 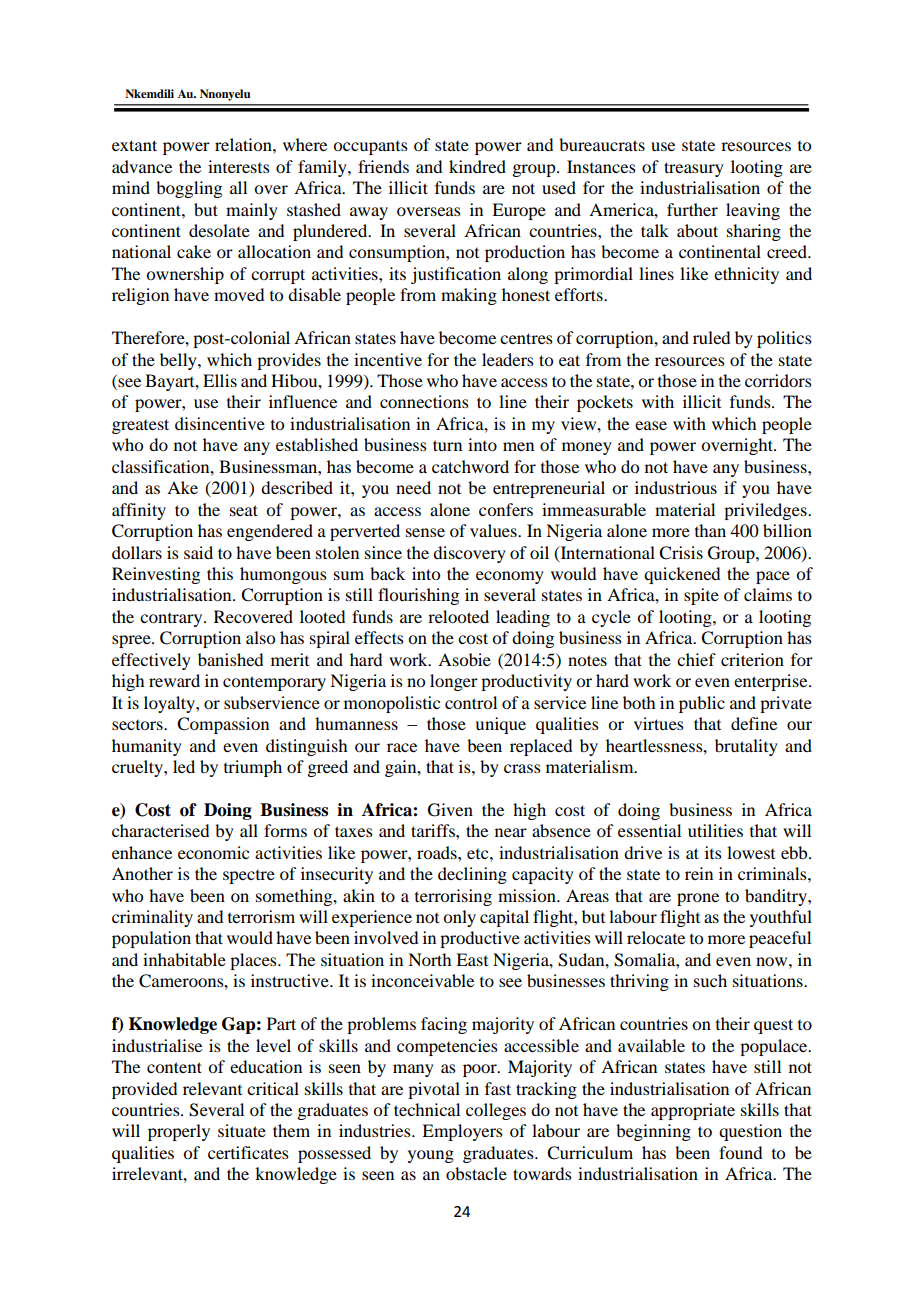 What do you see at coordinates (230, 659) in the document?
I see `banished` at bounding box center [230, 659].
